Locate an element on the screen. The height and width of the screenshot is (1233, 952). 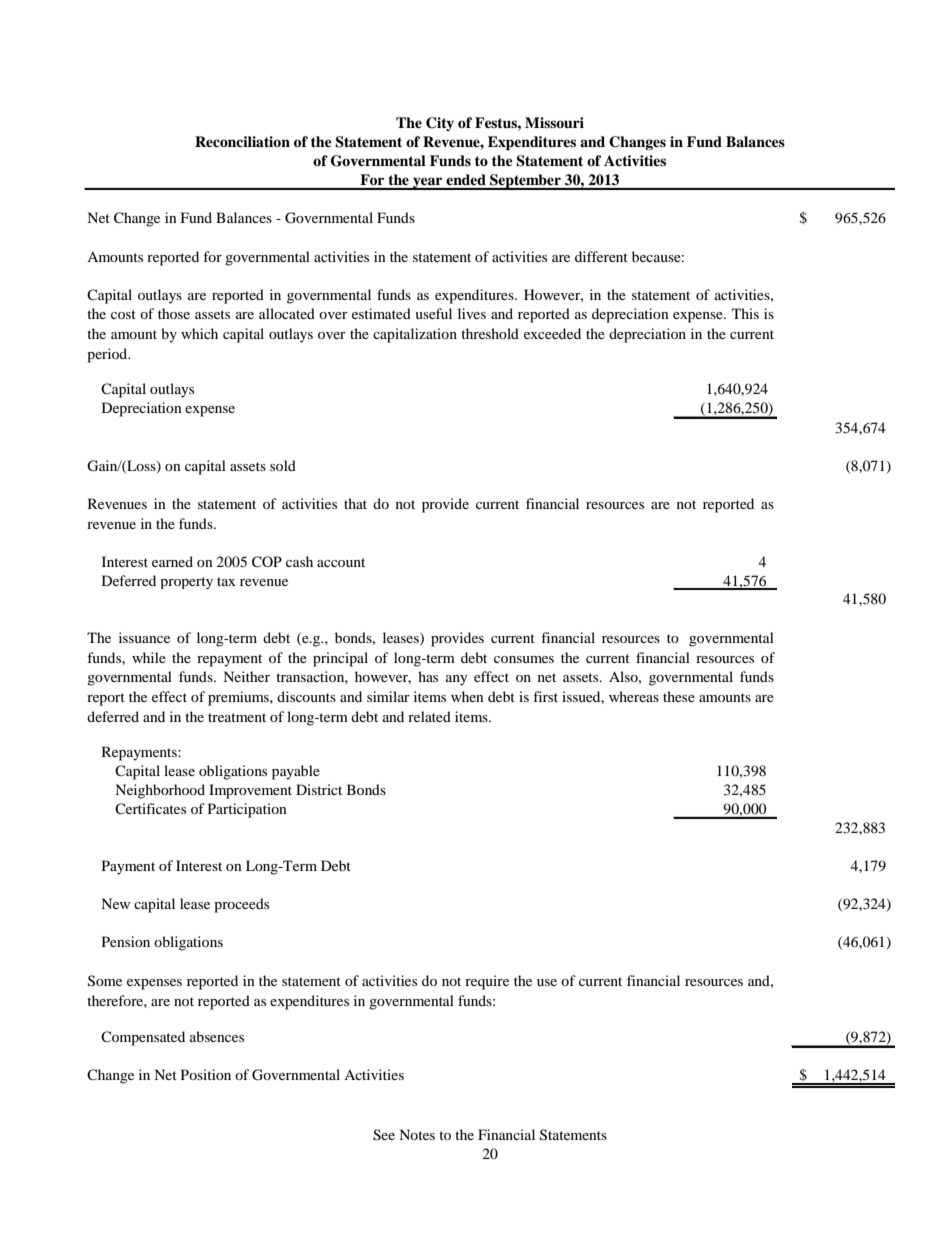
Missouri is located at coordinates (554, 122).
